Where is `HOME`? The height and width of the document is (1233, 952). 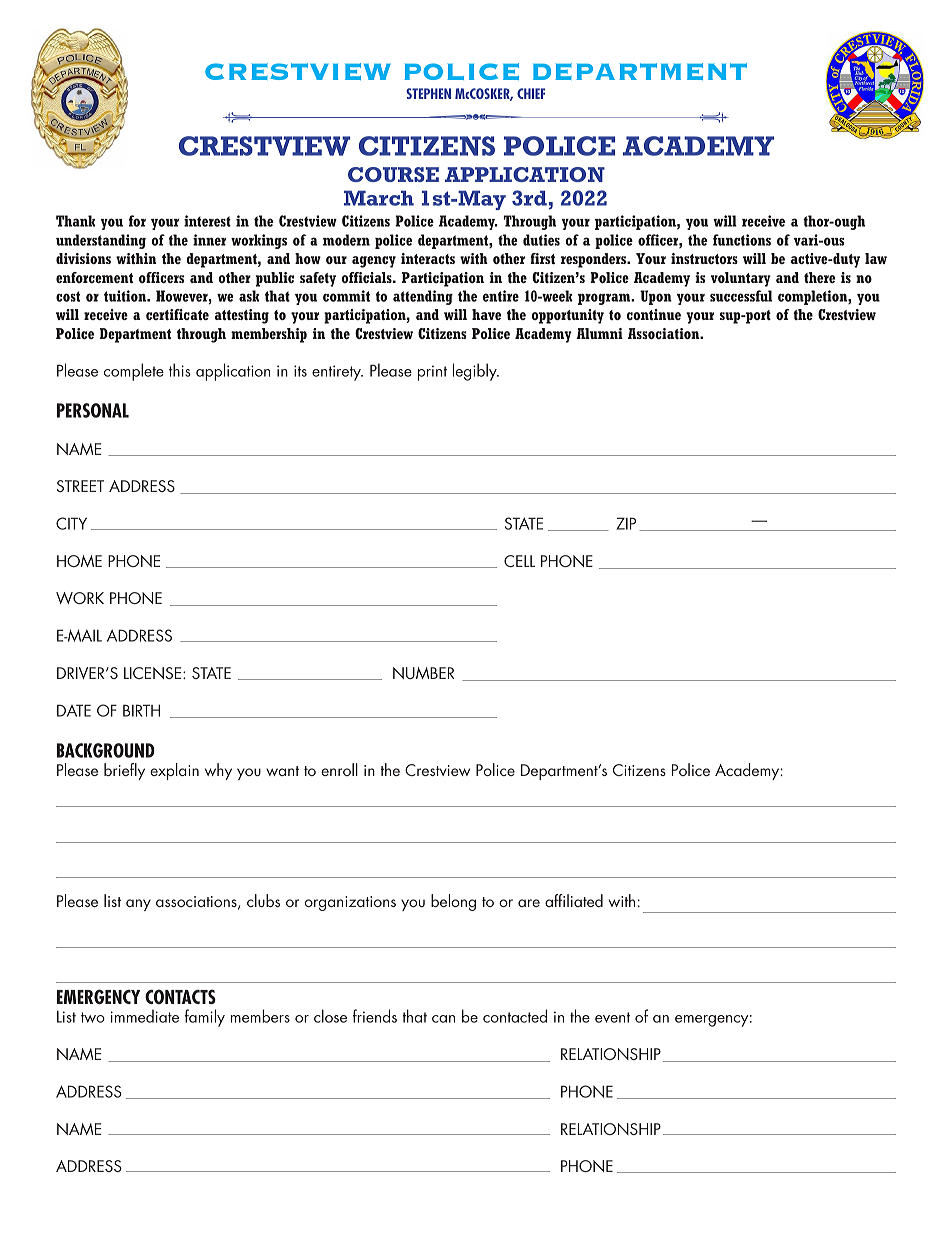 HOME is located at coordinates (79, 561).
